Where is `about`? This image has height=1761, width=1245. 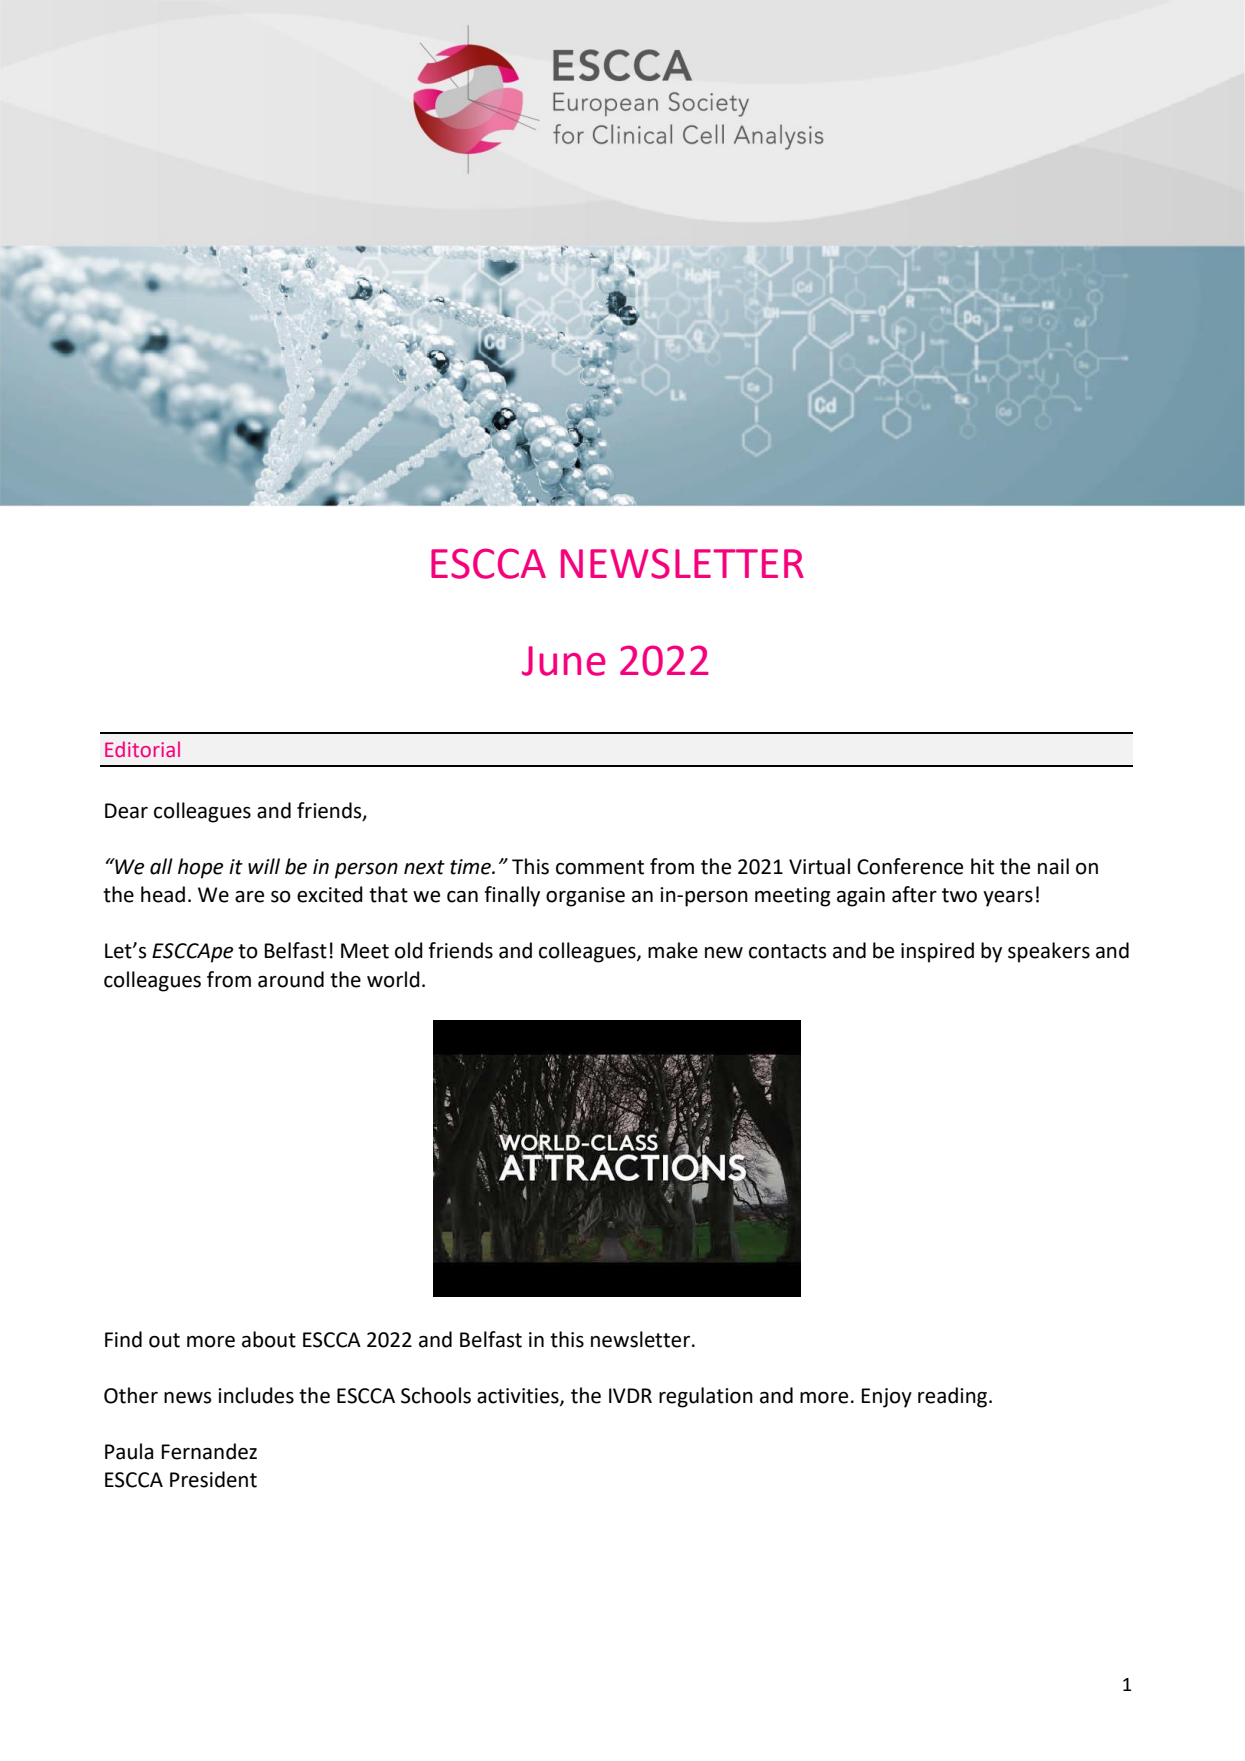 about is located at coordinates (269, 1339).
